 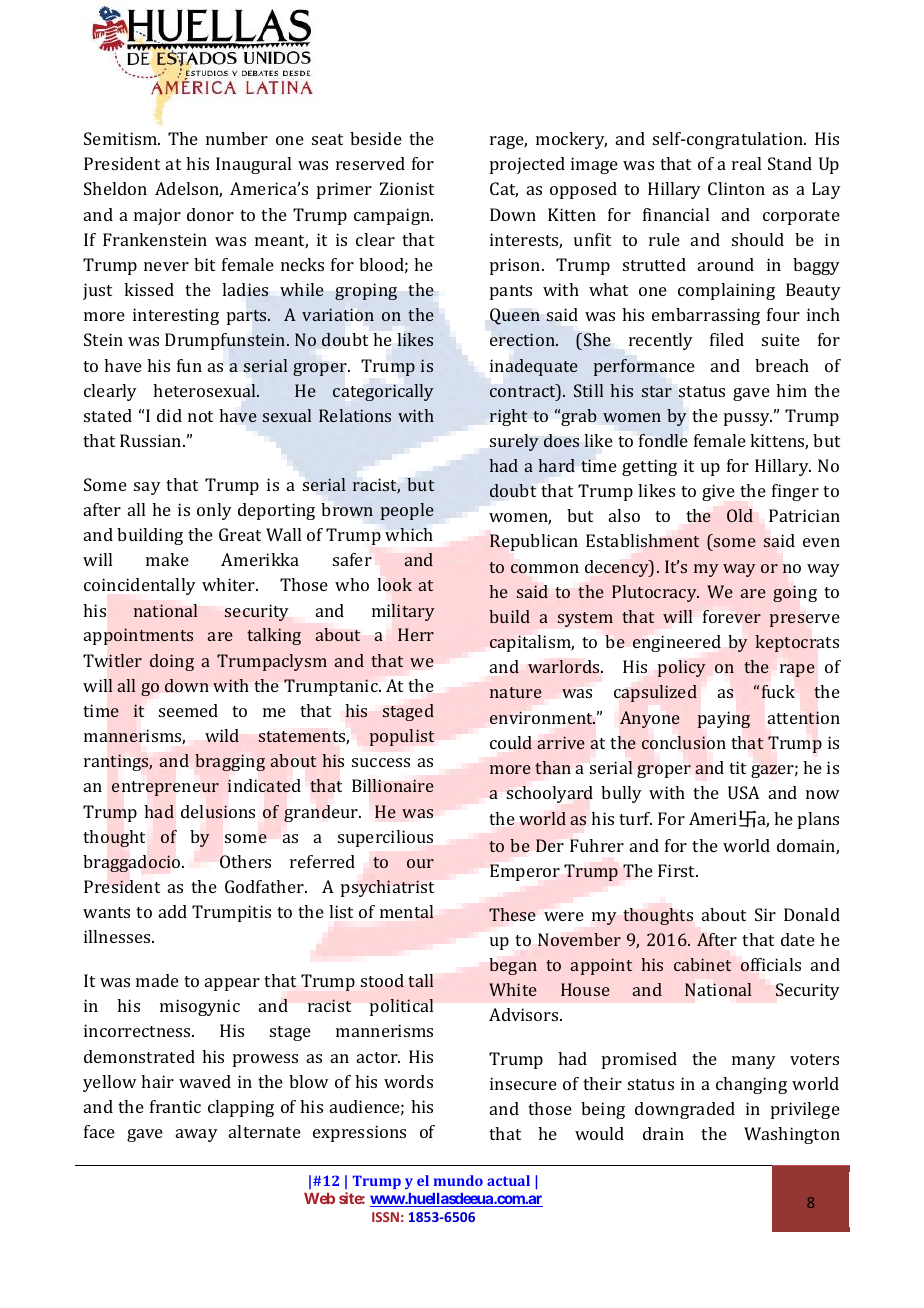 I want to click on not, so click(x=200, y=416).
